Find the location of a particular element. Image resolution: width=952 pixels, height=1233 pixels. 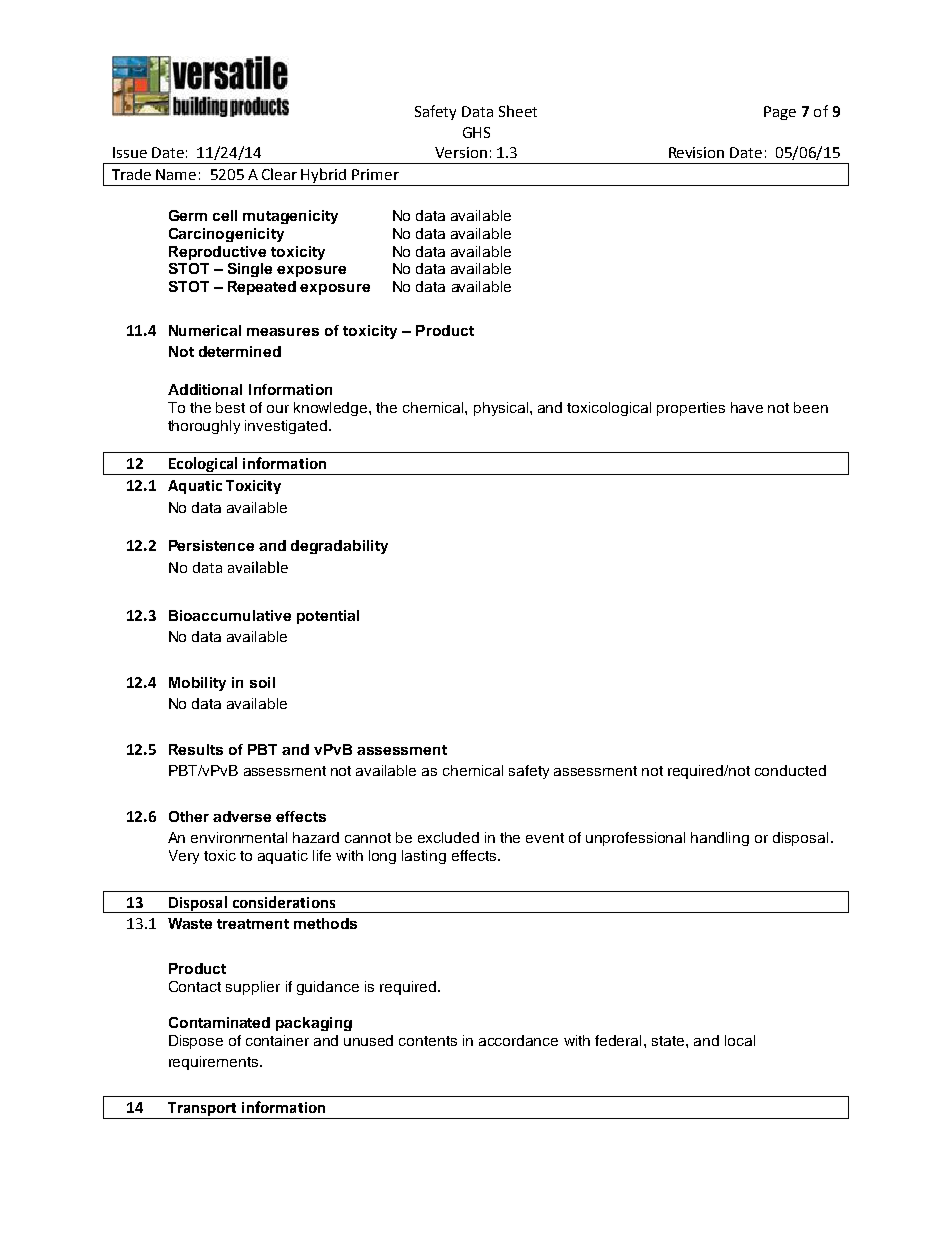

properties is located at coordinates (691, 409).
